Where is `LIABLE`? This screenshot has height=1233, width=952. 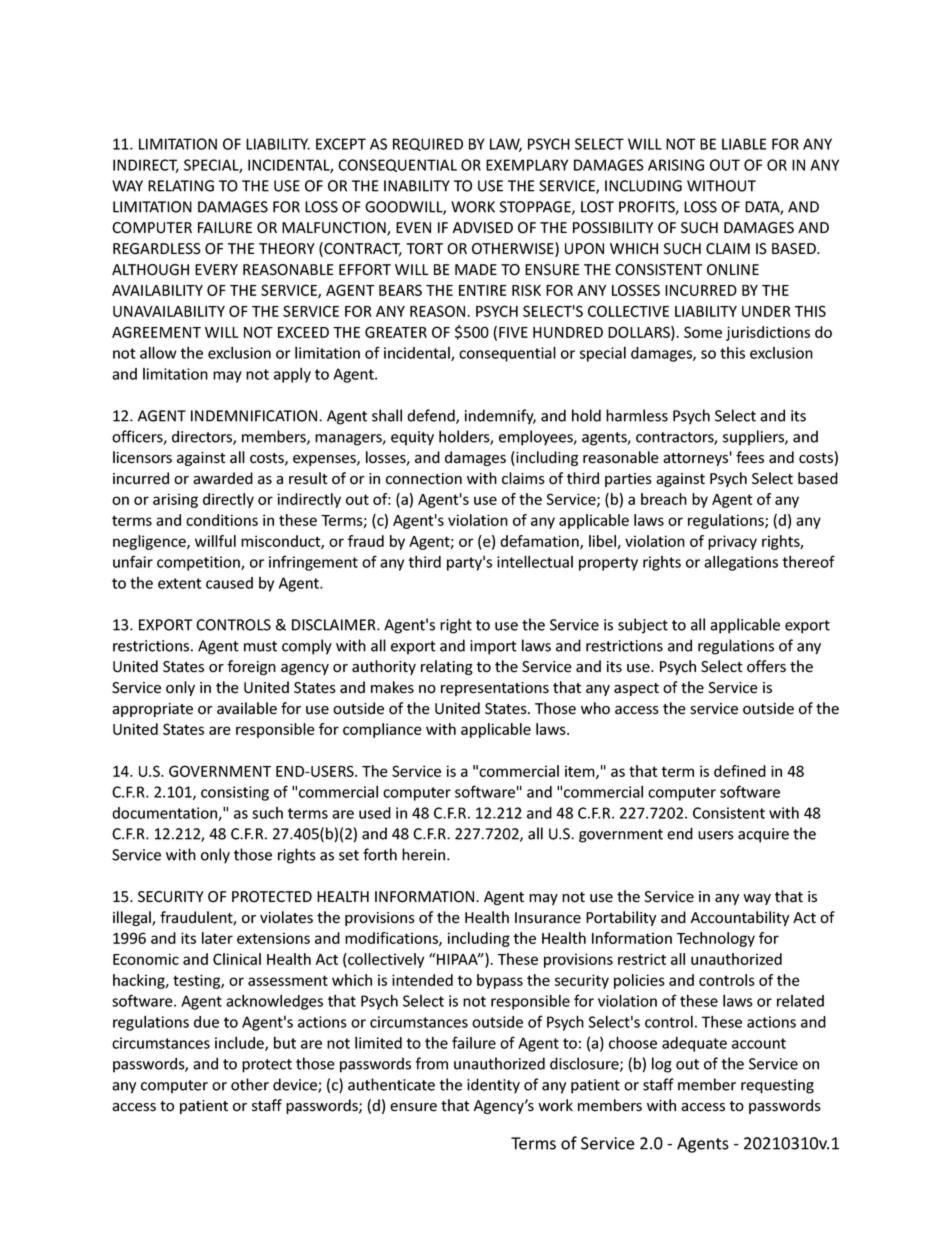 LIABLE is located at coordinates (744, 144).
